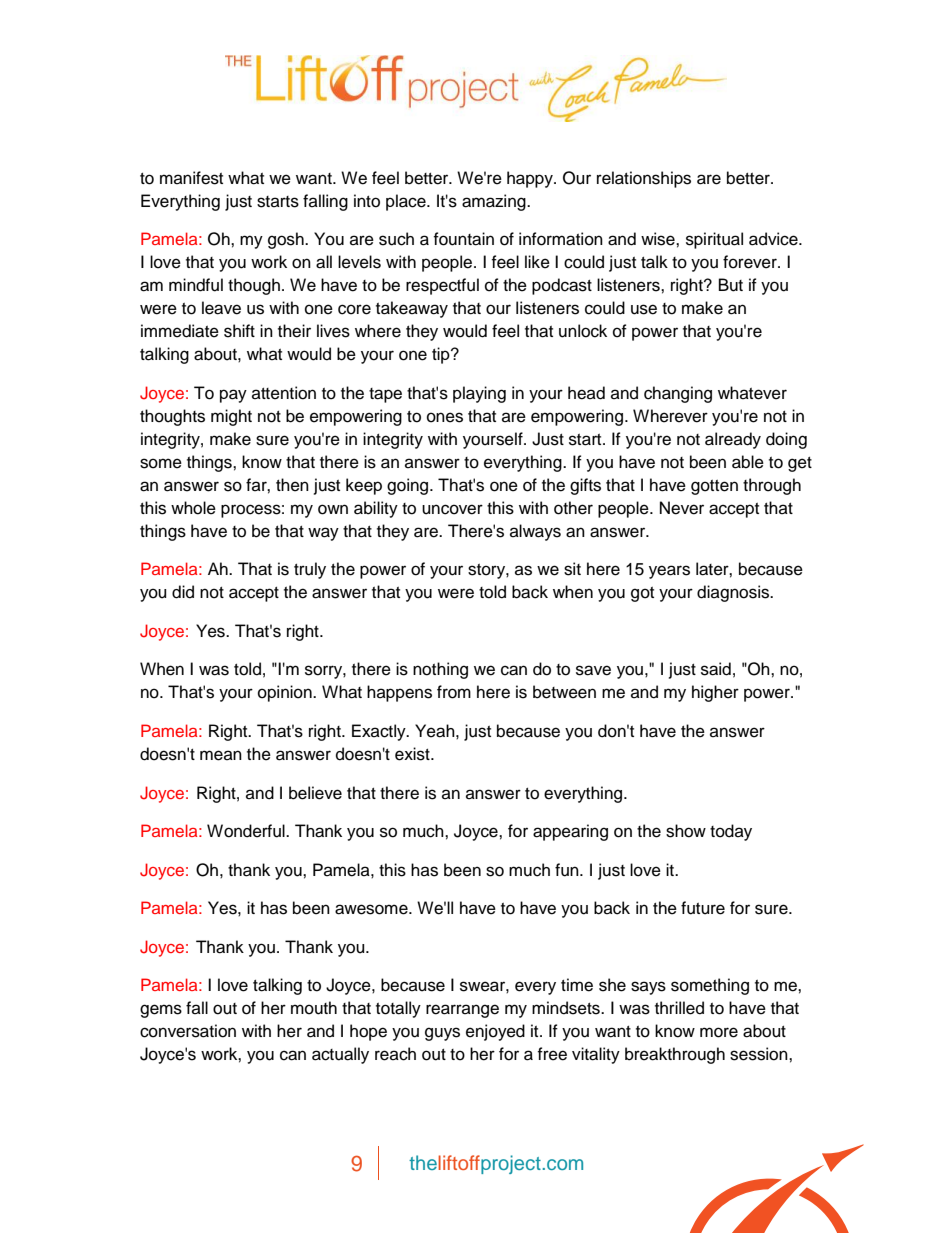 The image size is (952, 1233). Describe the element at coordinates (188, 1031) in the image. I see `conversation` at that location.
